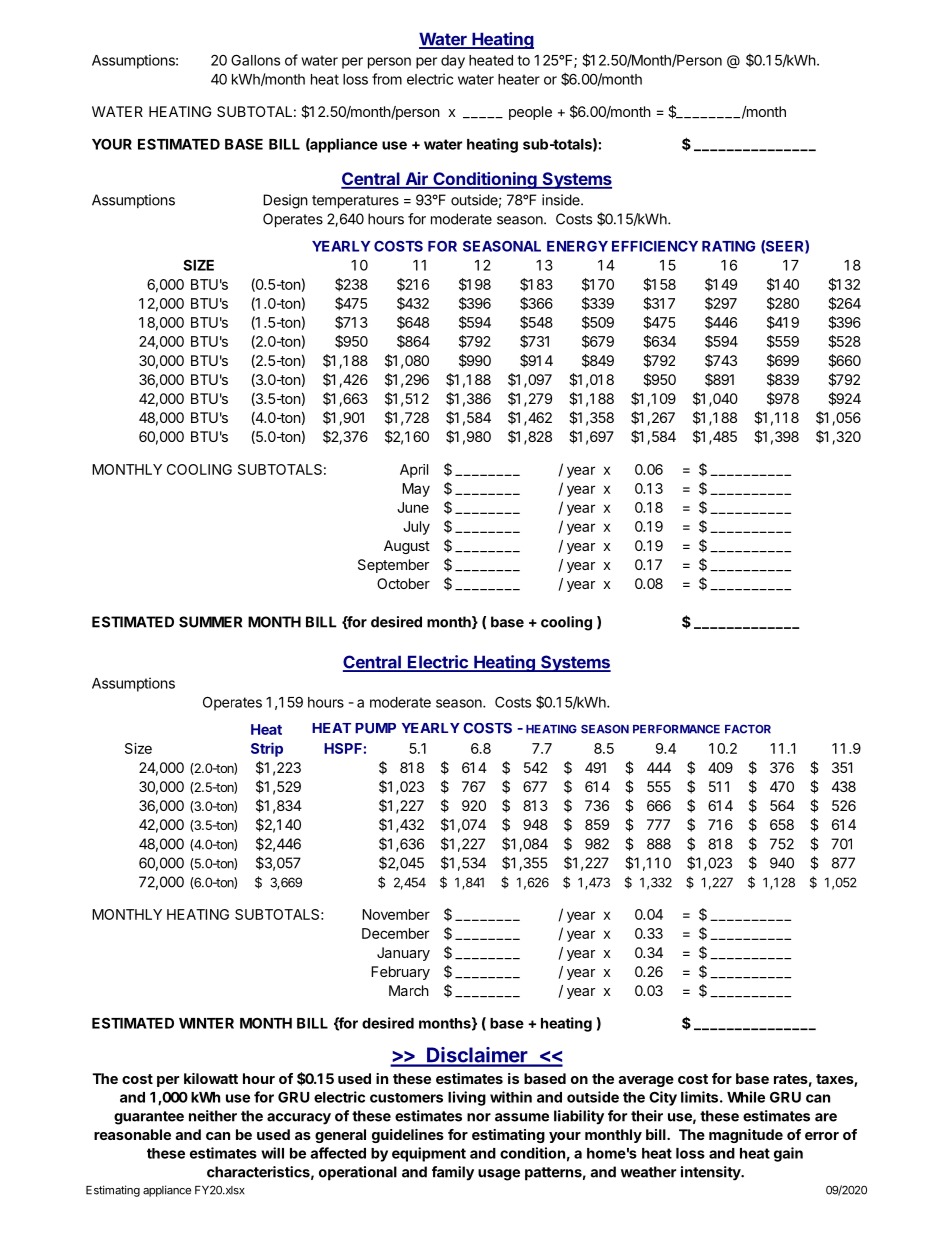 The width and height of the document is (952, 1233). I want to click on FACTOR, so click(748, 729).
